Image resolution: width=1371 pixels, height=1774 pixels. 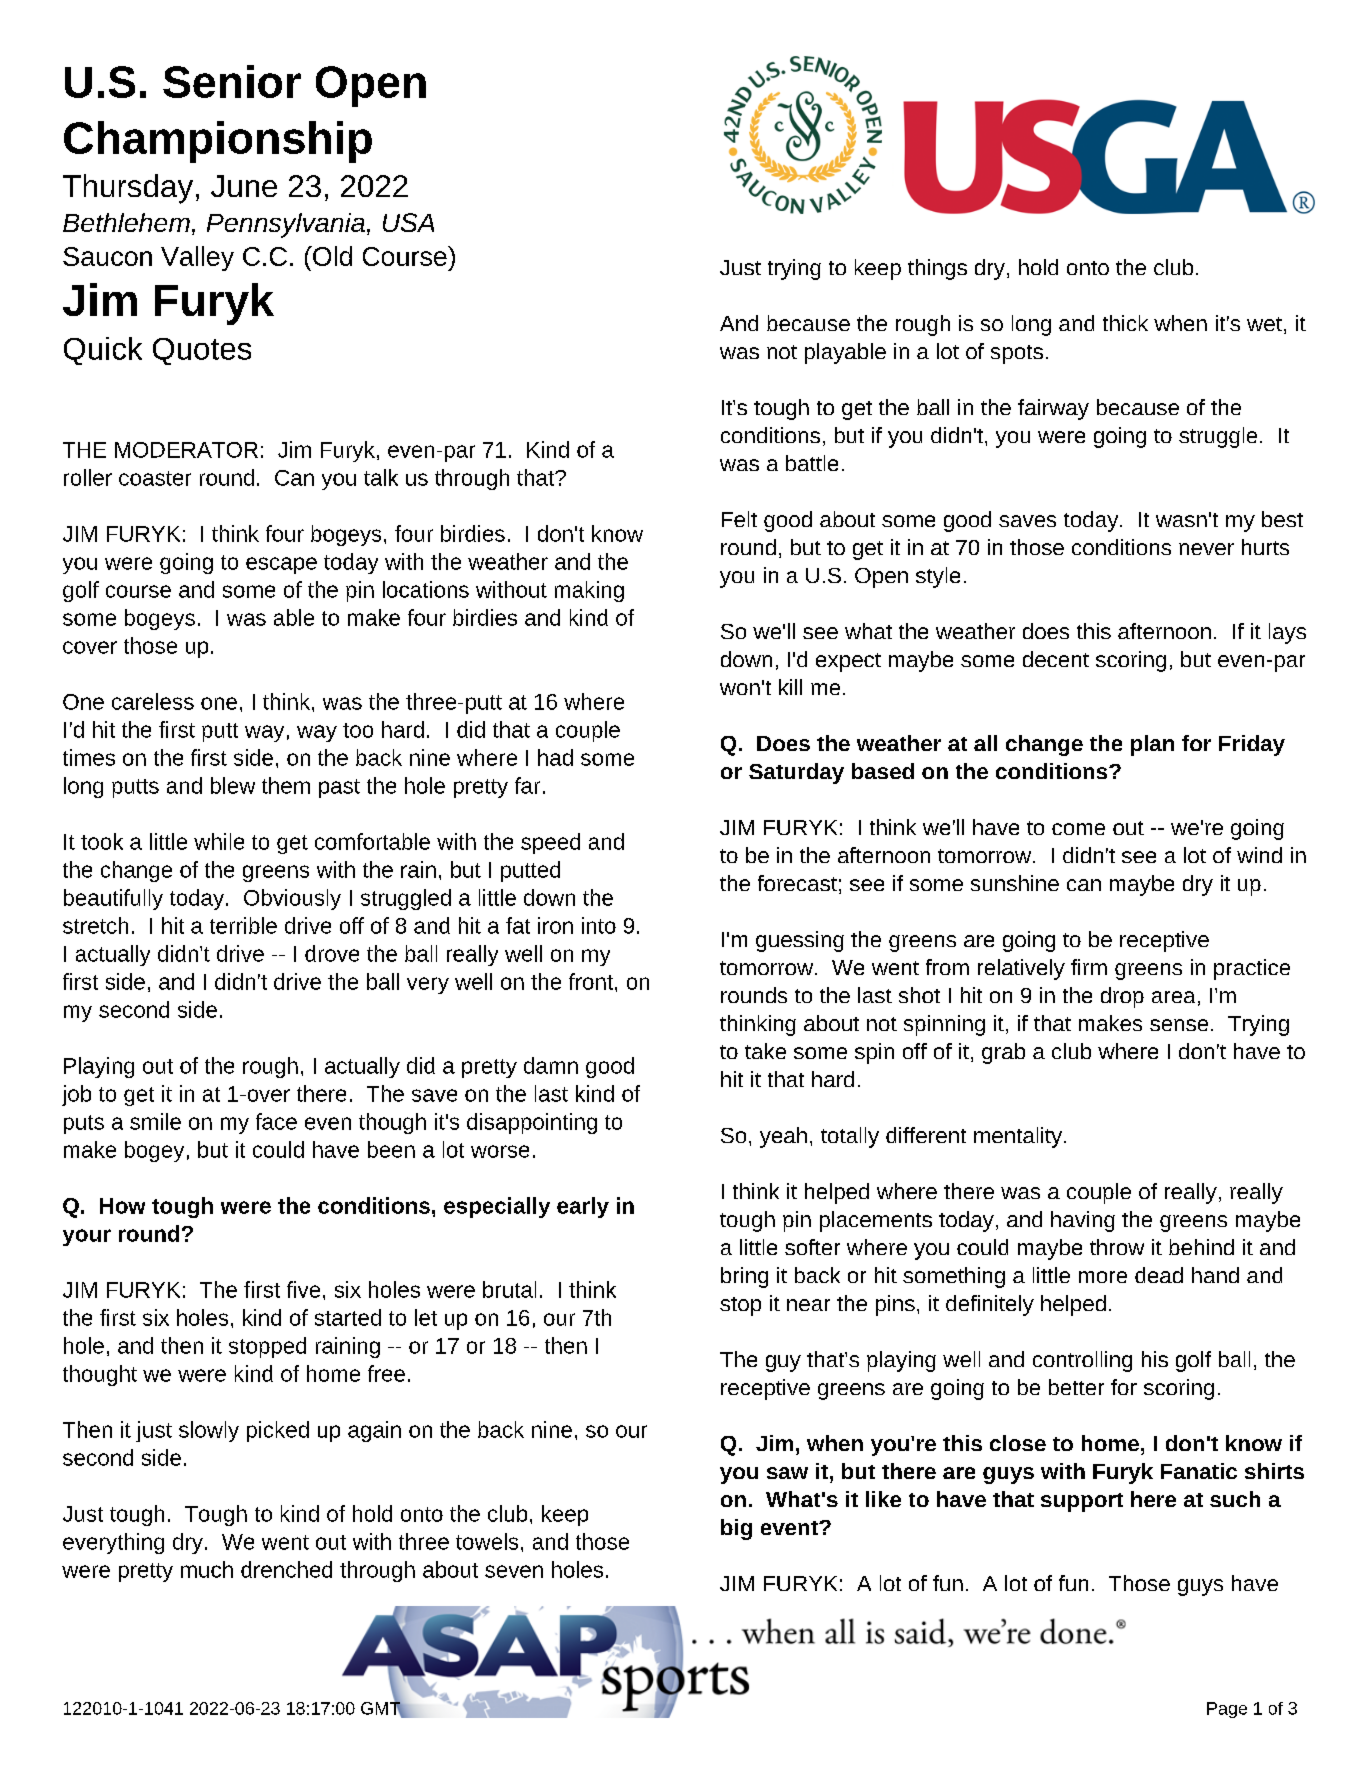 I want to click on into, so click(x=599, y=925).
